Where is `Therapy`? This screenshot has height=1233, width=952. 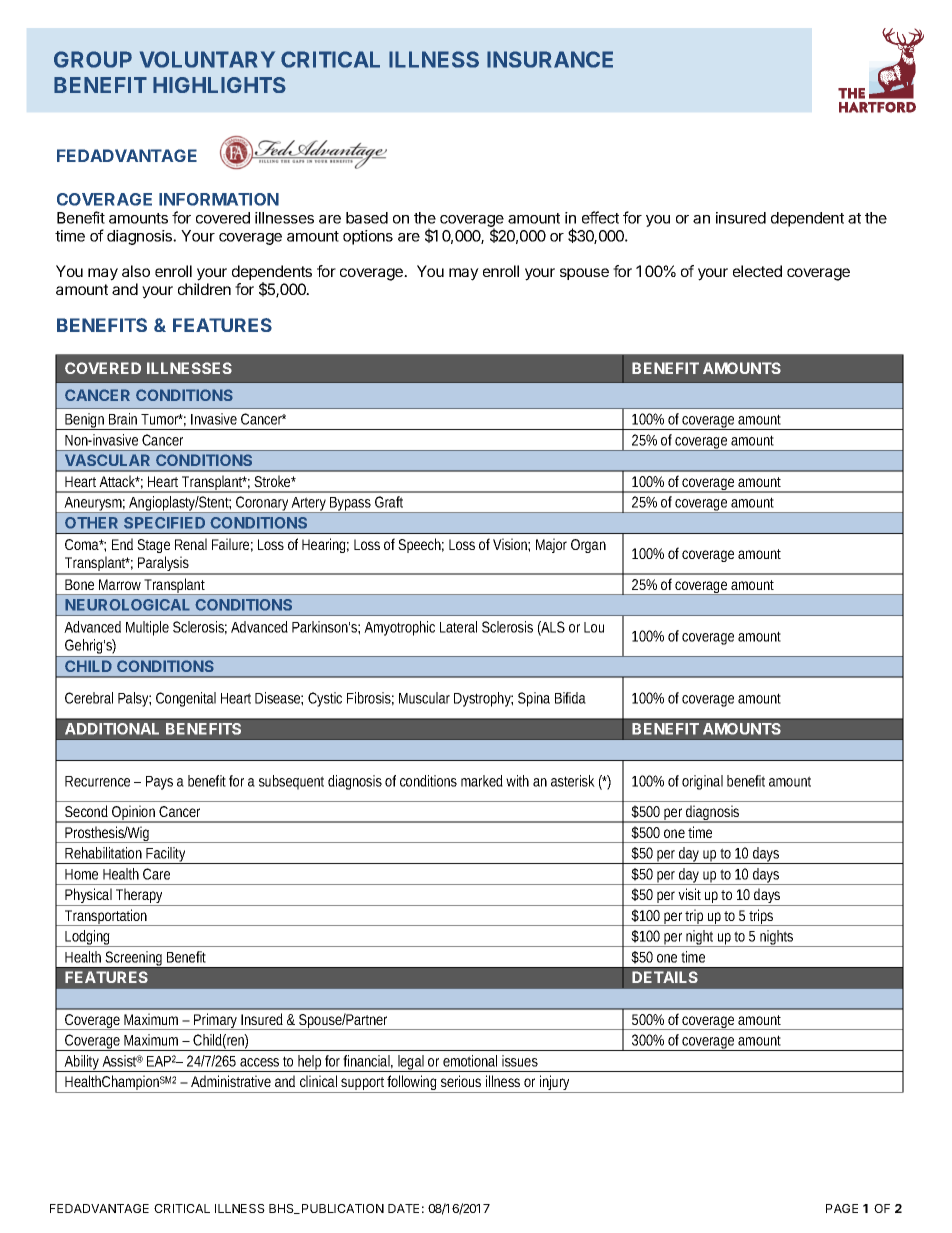
Therapy is located at coordinates (140, 897).
